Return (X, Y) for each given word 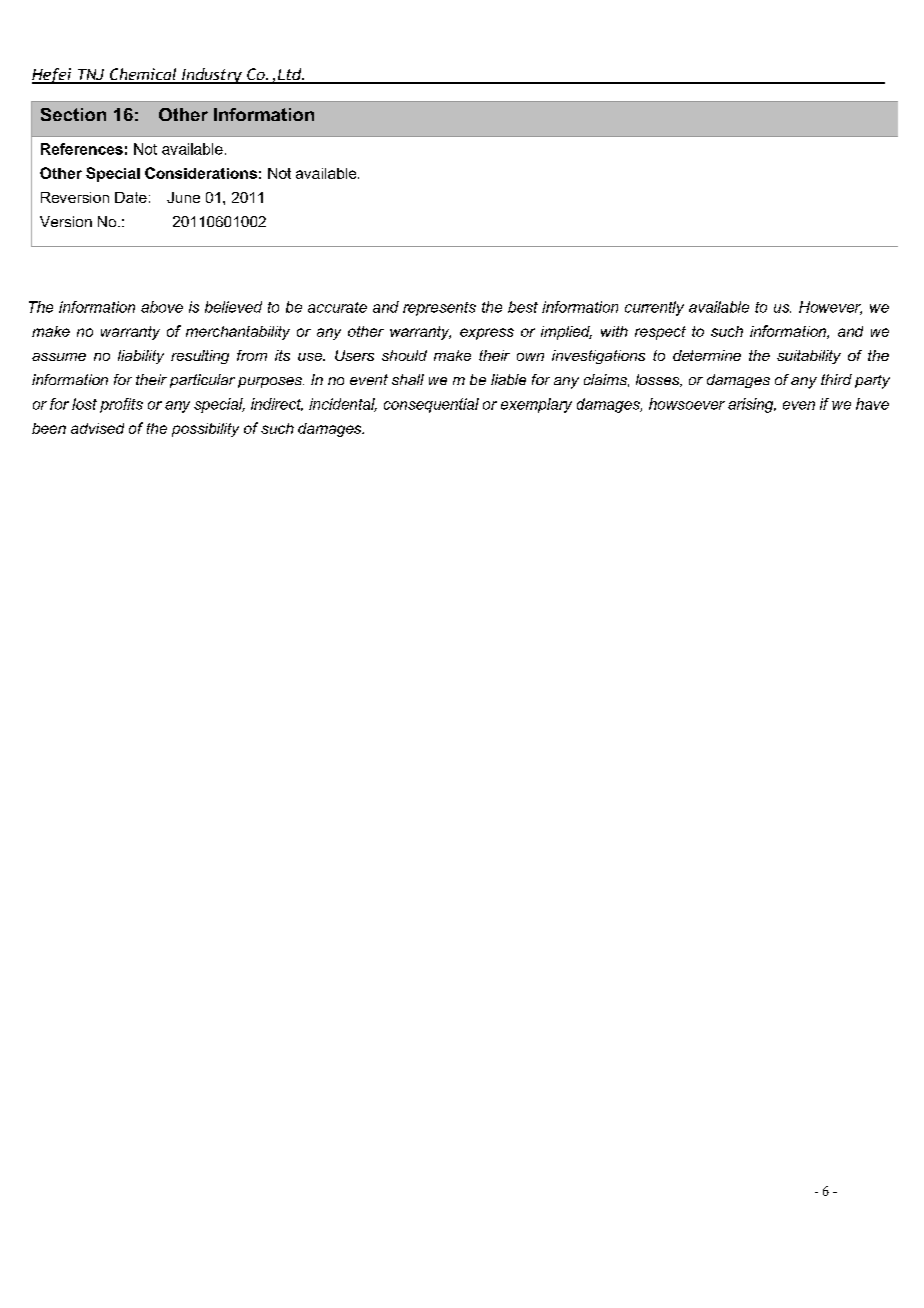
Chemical (143, 75)
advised (97, 428)
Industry (212, 76)
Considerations (201, 173)
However (830, 308)
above (162, 307)
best (523, 307)
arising (752, 405)
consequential (431, 405)
